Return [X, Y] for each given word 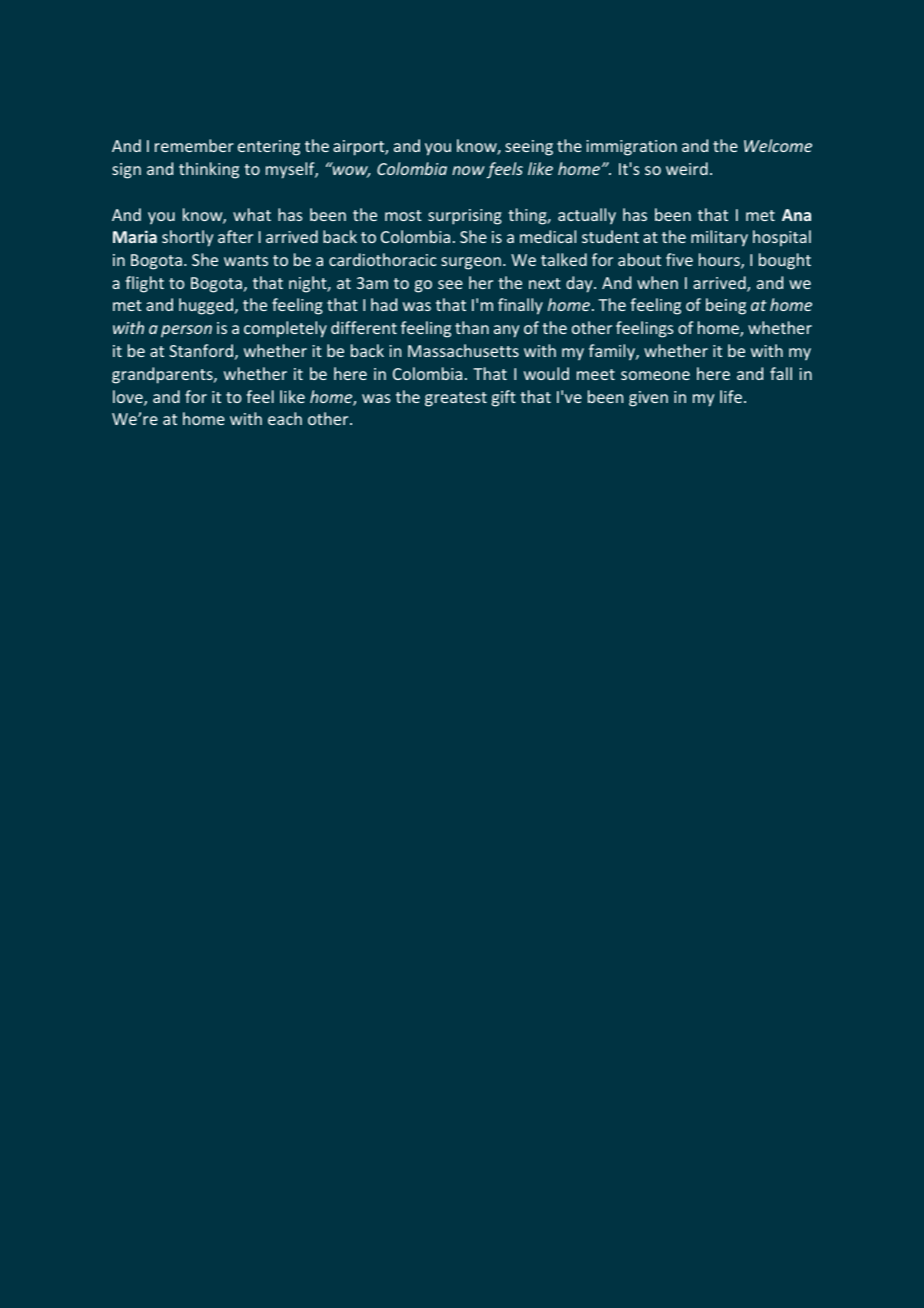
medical [548, 236]
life [731, 396]
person [186, 331]
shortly [187, 238]
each [285, 418]
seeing [529, 148]
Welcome [778, 145]
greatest [456, 399]
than [472, 327]
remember [194, 145]
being [726, 306]
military [719, 238]
